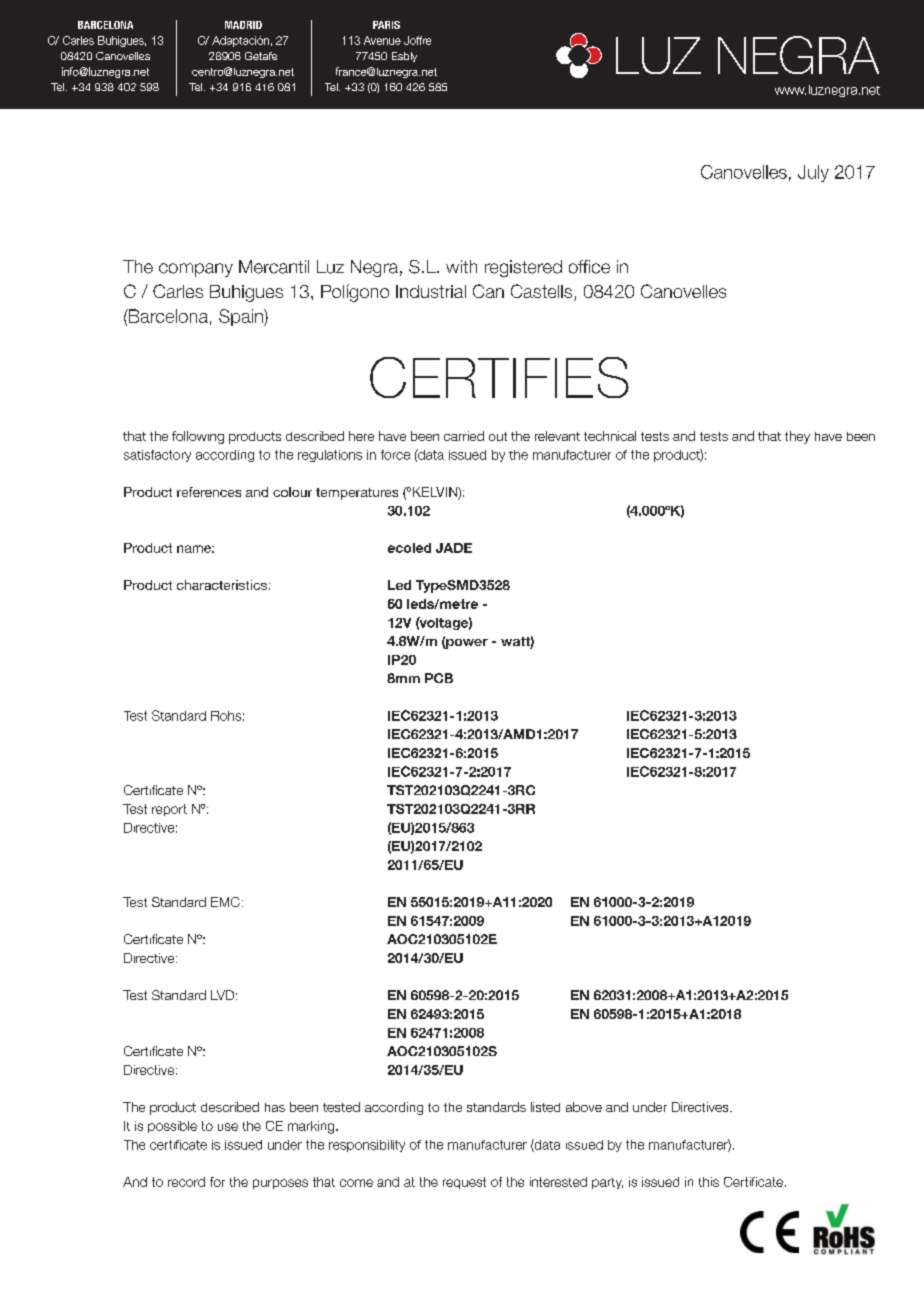 This screenshot has height=1308, width=924. What do you see at coordinates (243, 25) in the screenshot?
I see `MADRID` at bounding box center [243, 25].
